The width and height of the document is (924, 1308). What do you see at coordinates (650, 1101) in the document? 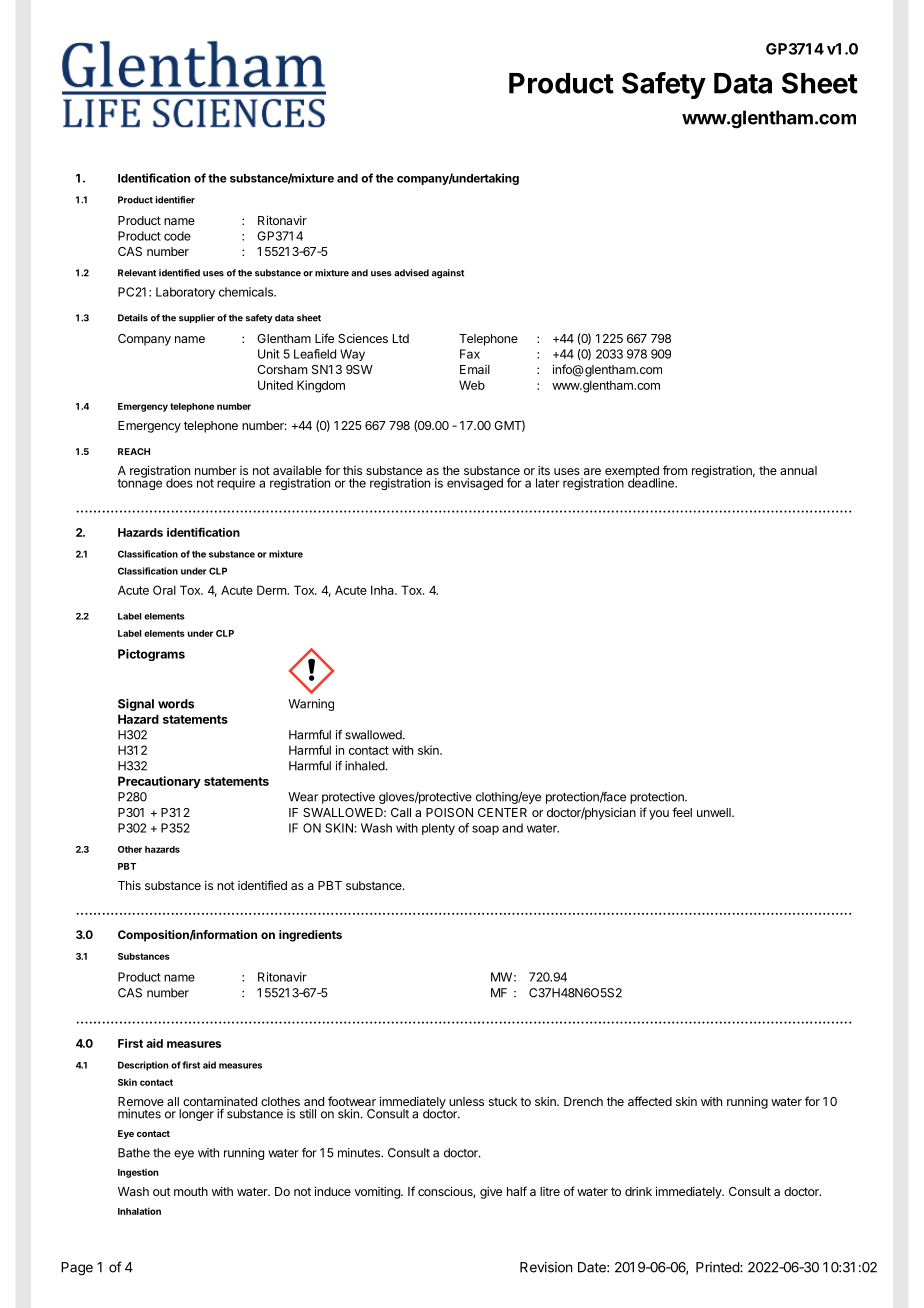
I see `affected` at bounding box center [650, 1101].
